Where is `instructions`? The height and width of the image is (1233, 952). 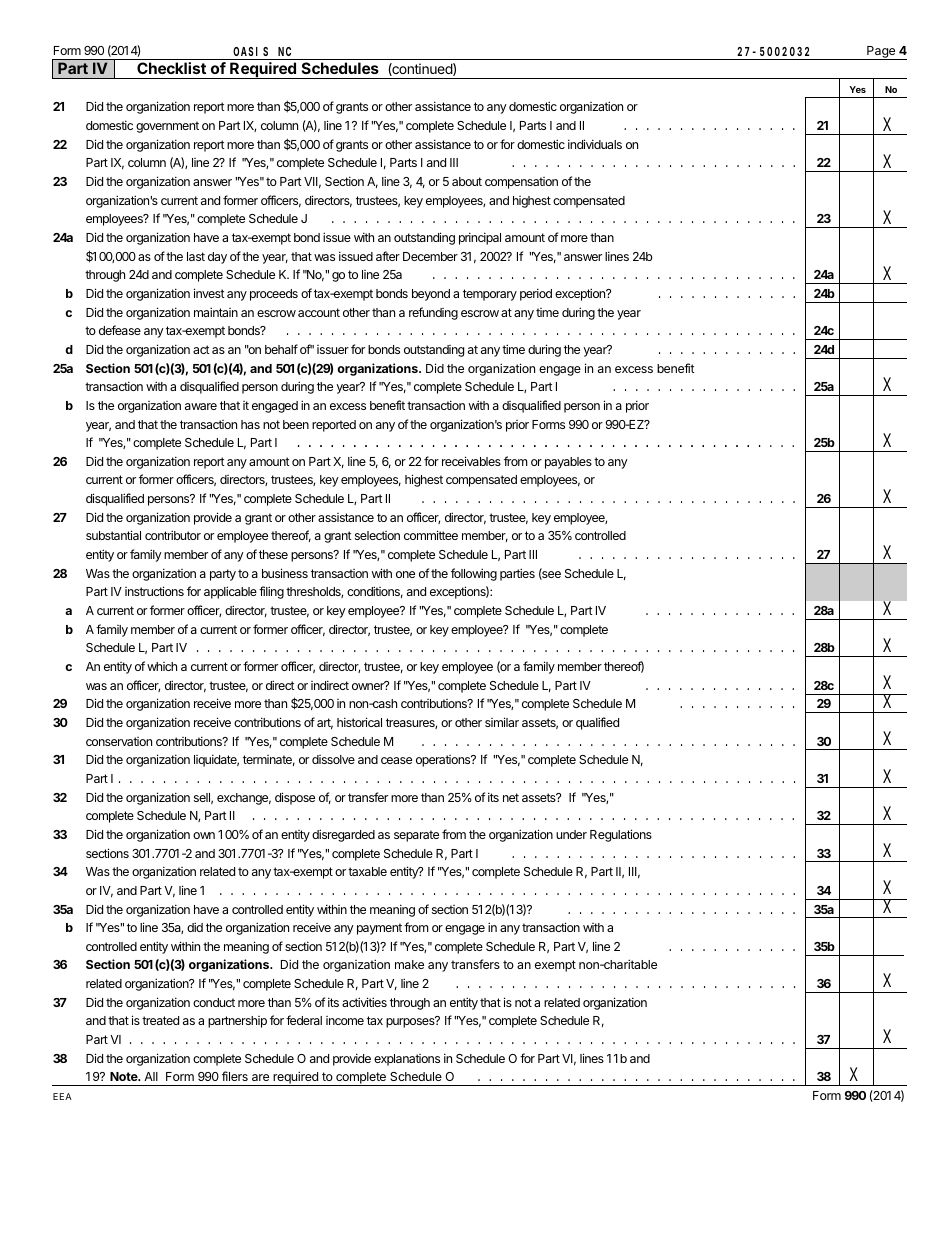
instructions is located at coordinates (154, 591).
